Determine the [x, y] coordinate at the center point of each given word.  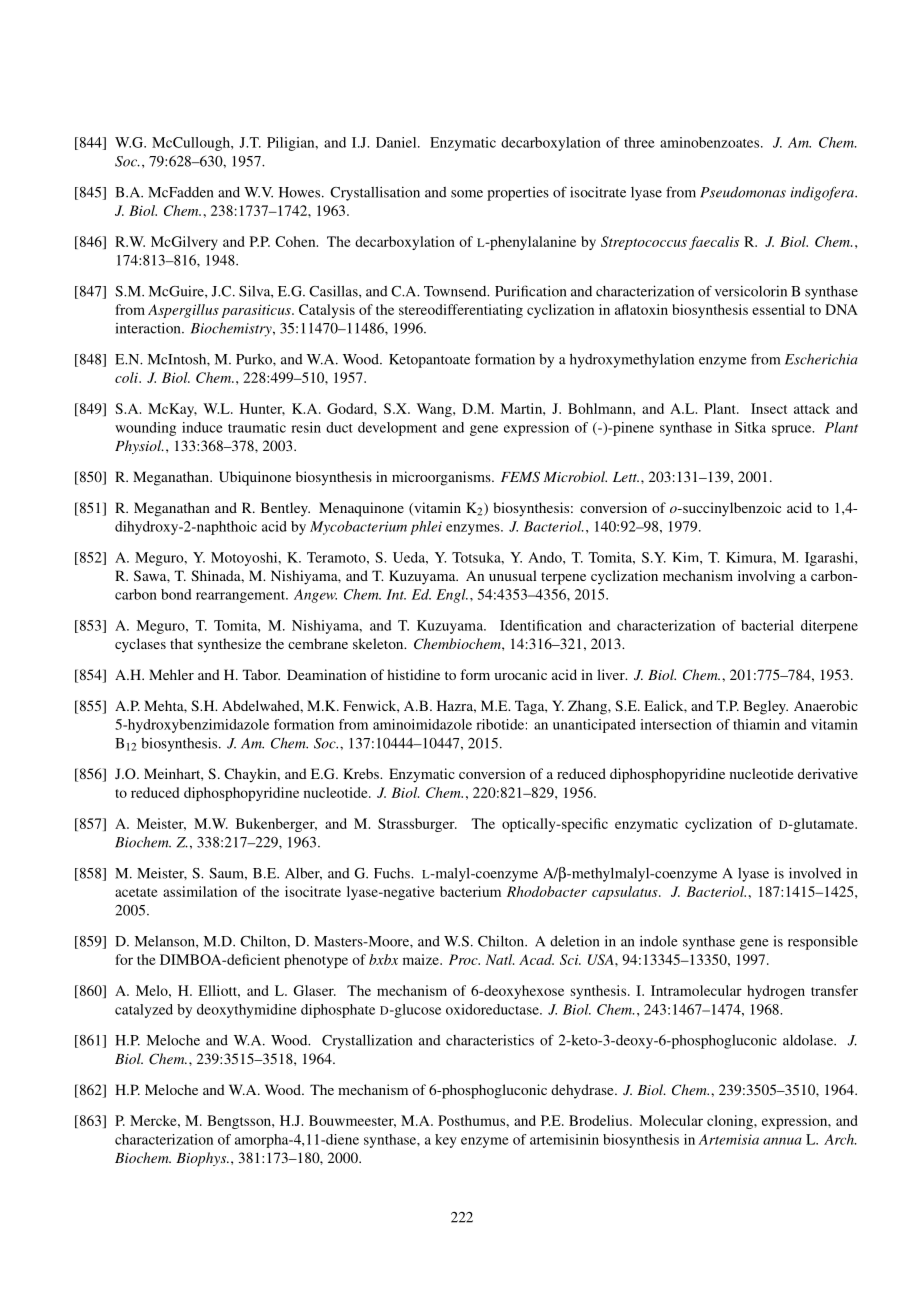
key [446, 1141]
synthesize [229, 645]
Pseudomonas [743, 192]
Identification [541, 625]
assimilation [200, 891]
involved [815, 873]
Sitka [750, 427]
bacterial [767, 625]
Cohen [296, 241]
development [397, 429]
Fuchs [393, 873]
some [467, 194]
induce [202, 427]
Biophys [202, 1159]
